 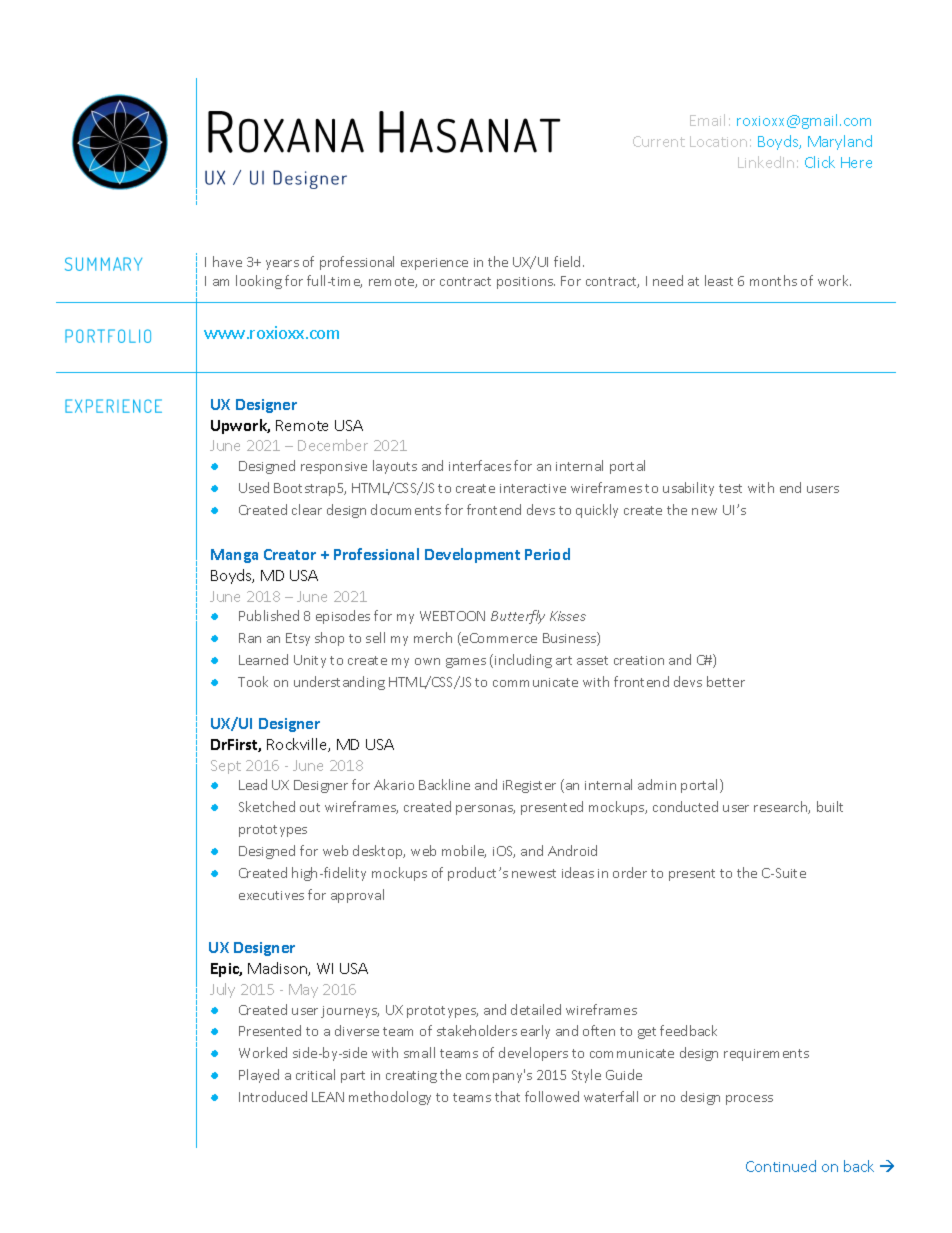 I want to click on years, so click(x=282, y=265).
